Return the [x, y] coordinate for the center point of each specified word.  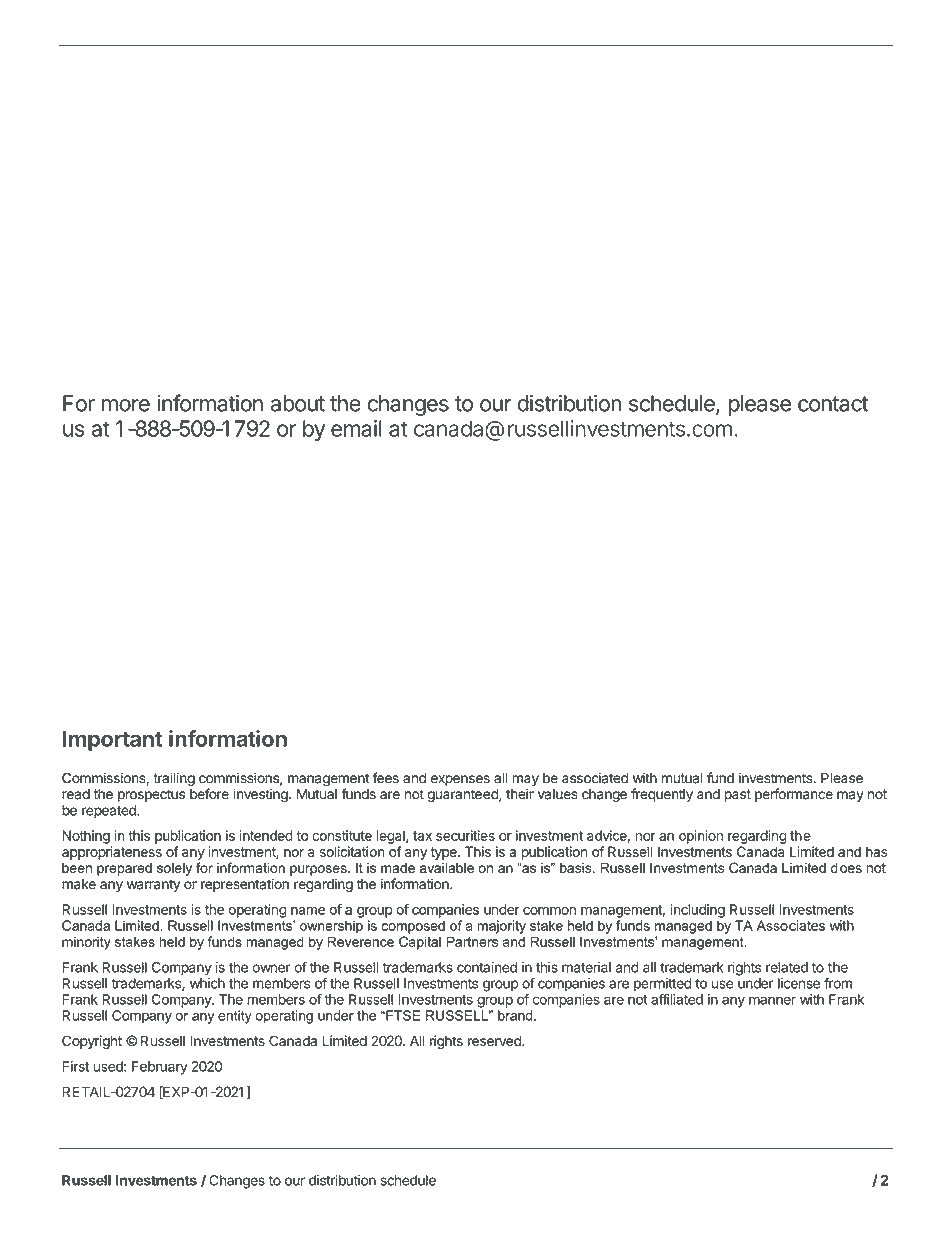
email [356, 428]
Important [113, 740]
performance [794, 795]
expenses [460, 780]
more [126, 405]
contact [833, 404]
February [160, 1068]
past [737, 795]
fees [386, 778]
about [298, 403]
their [520, 794]
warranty [153, 885]
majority [501, 927]
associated [595, 778]
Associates [791, 925]
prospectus [151, 795]
